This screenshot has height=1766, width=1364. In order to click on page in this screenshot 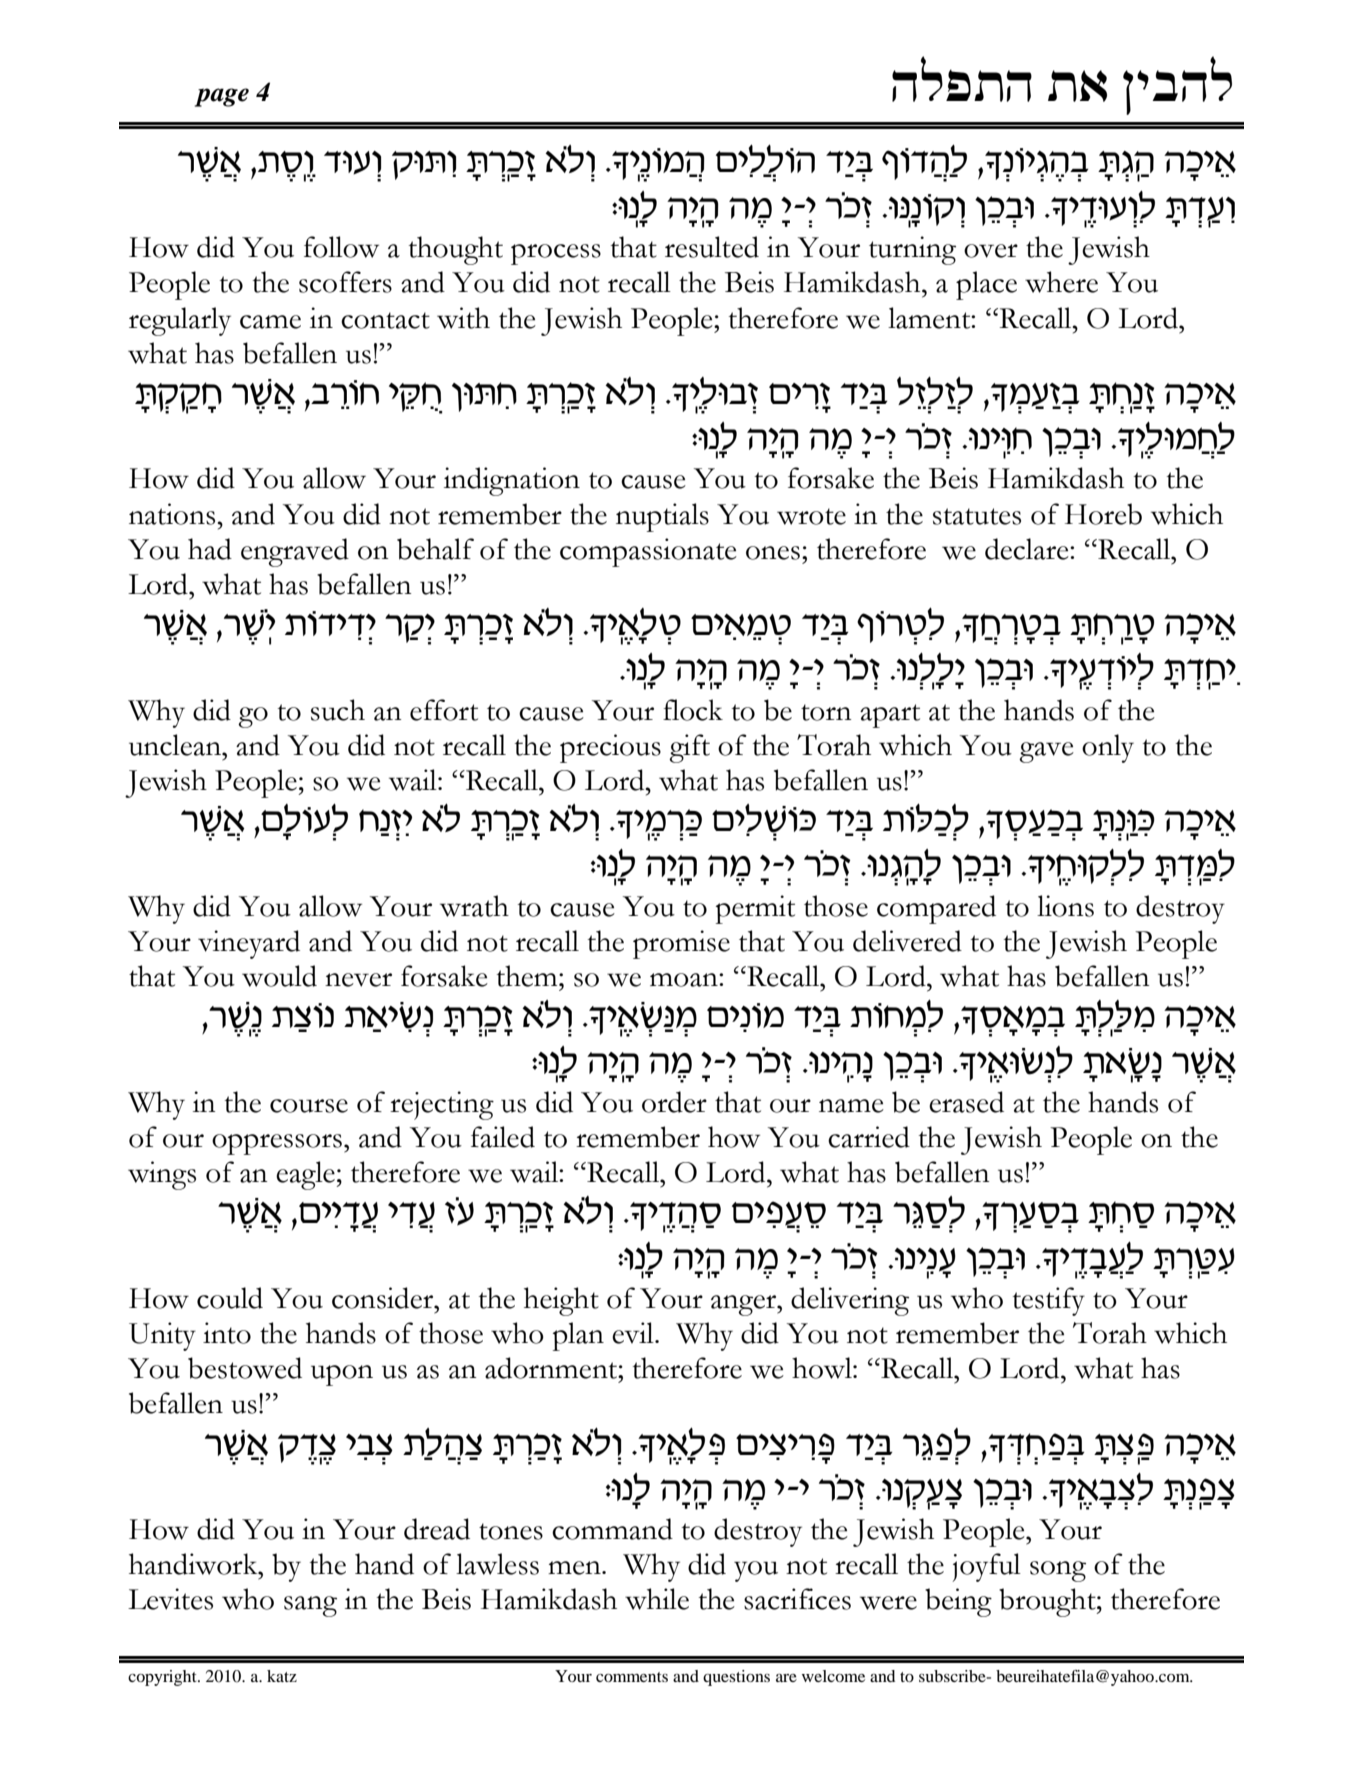, I will do `click(222, 97)`.
